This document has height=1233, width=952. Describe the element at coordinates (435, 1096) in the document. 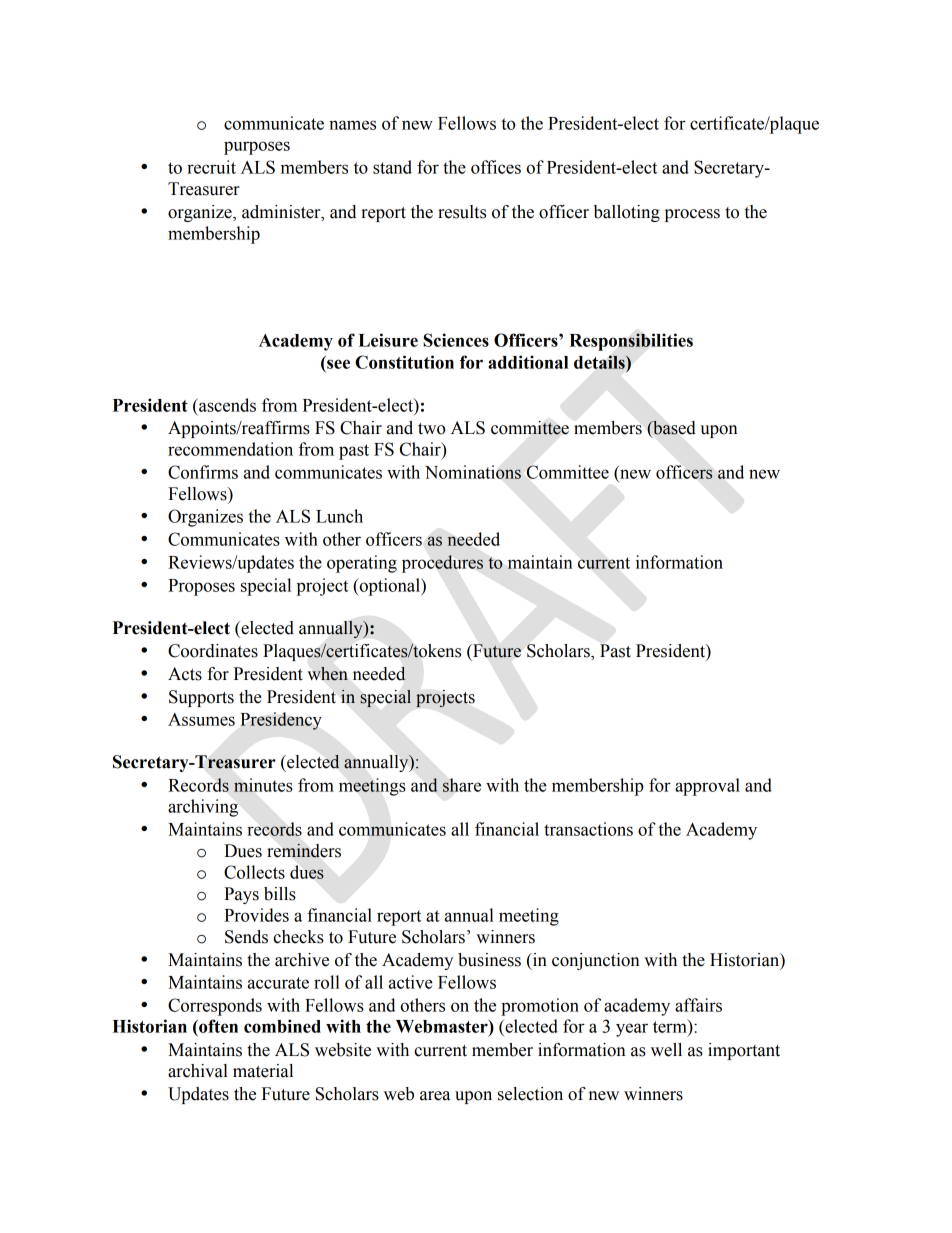

I see `area` at that location.
